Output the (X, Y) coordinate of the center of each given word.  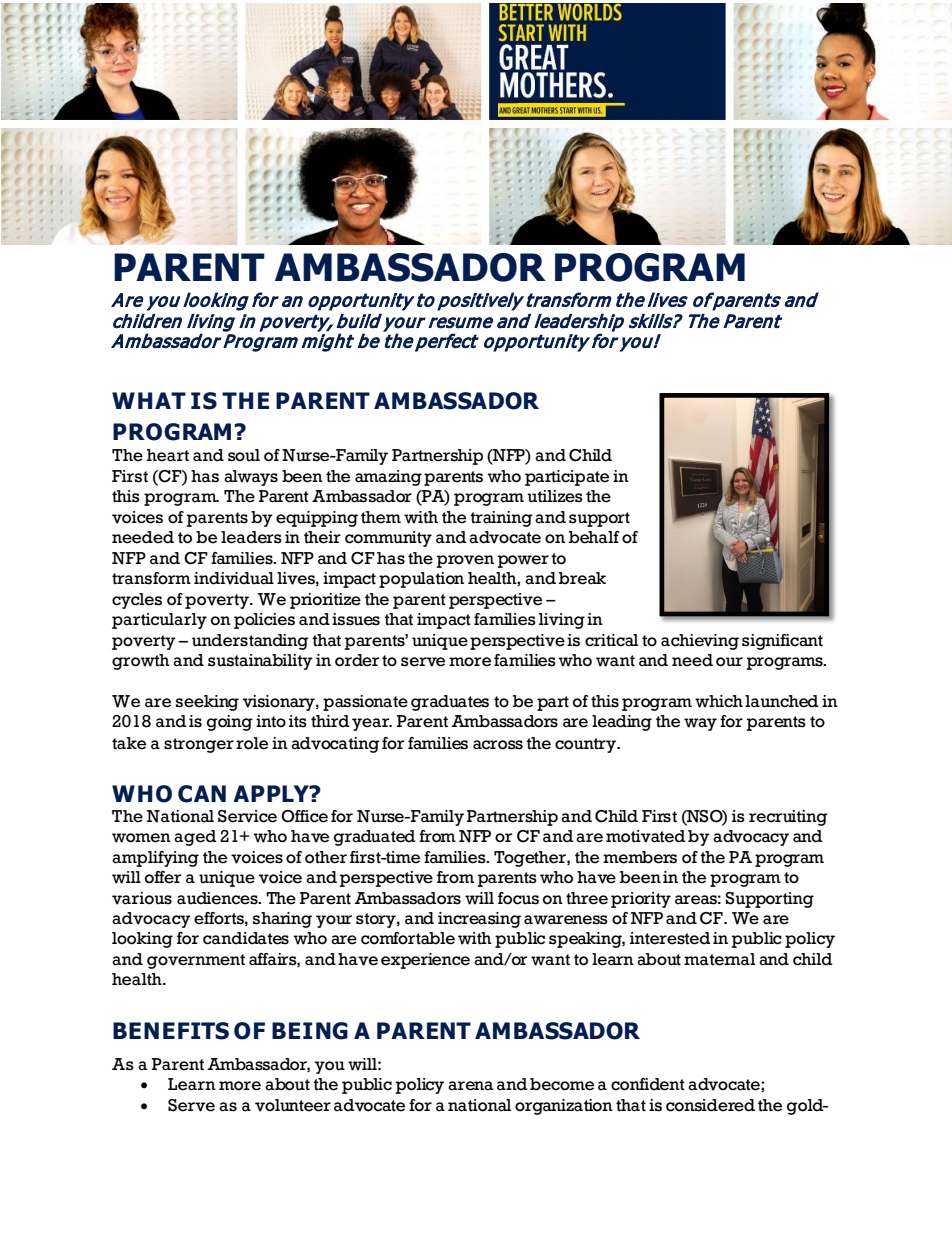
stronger (199, 745)
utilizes (555, 496)
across (498, 745)
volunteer (293, 1105)
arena (471, 1086)
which (719, 701)
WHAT (149, 400)
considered (710, 1105)
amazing (388, 478)
